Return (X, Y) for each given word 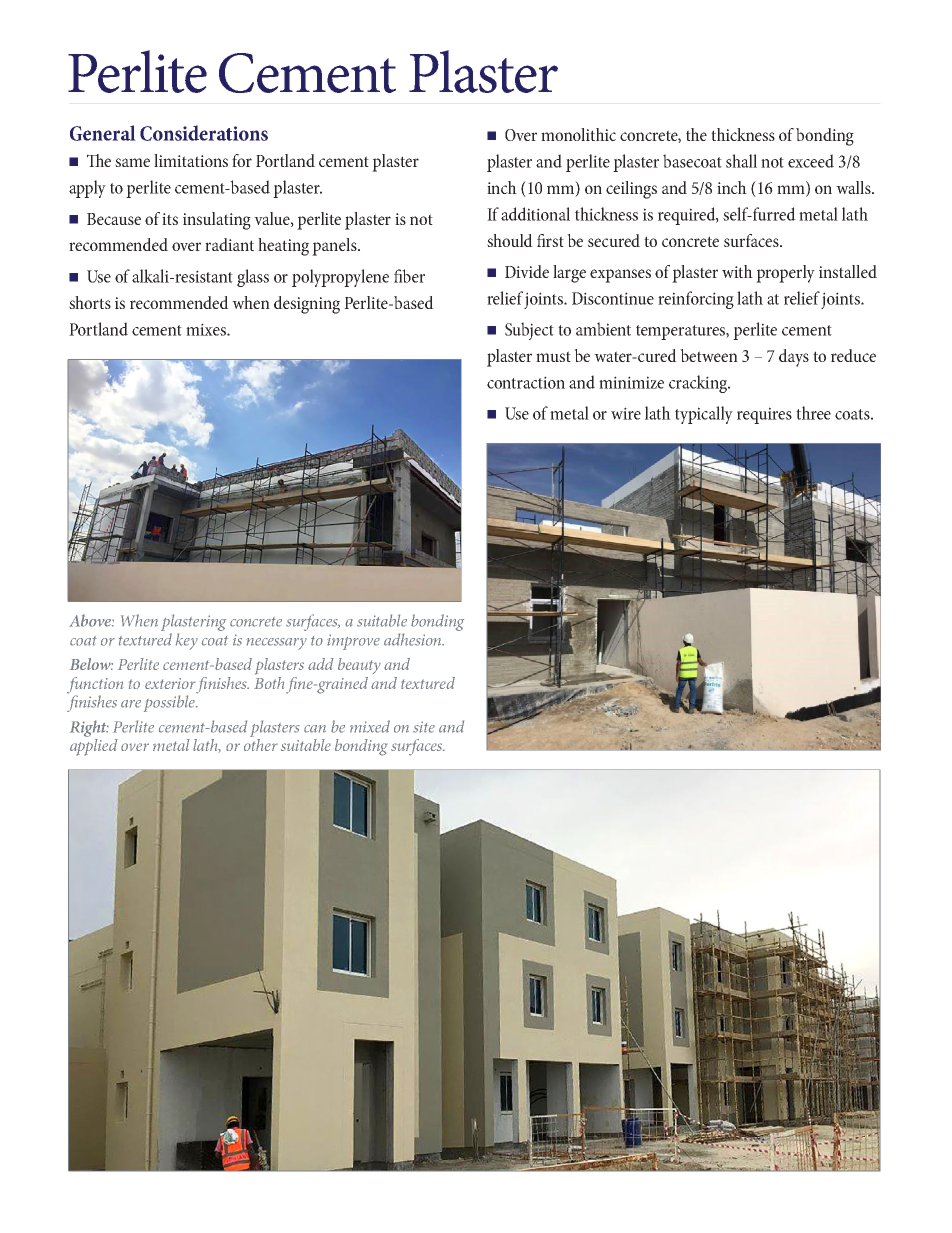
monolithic (578, 134)
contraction (526, 382)
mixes (207, 329)
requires (764, 415)
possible (170, 703)
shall (741, 161)
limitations (191, 160)
